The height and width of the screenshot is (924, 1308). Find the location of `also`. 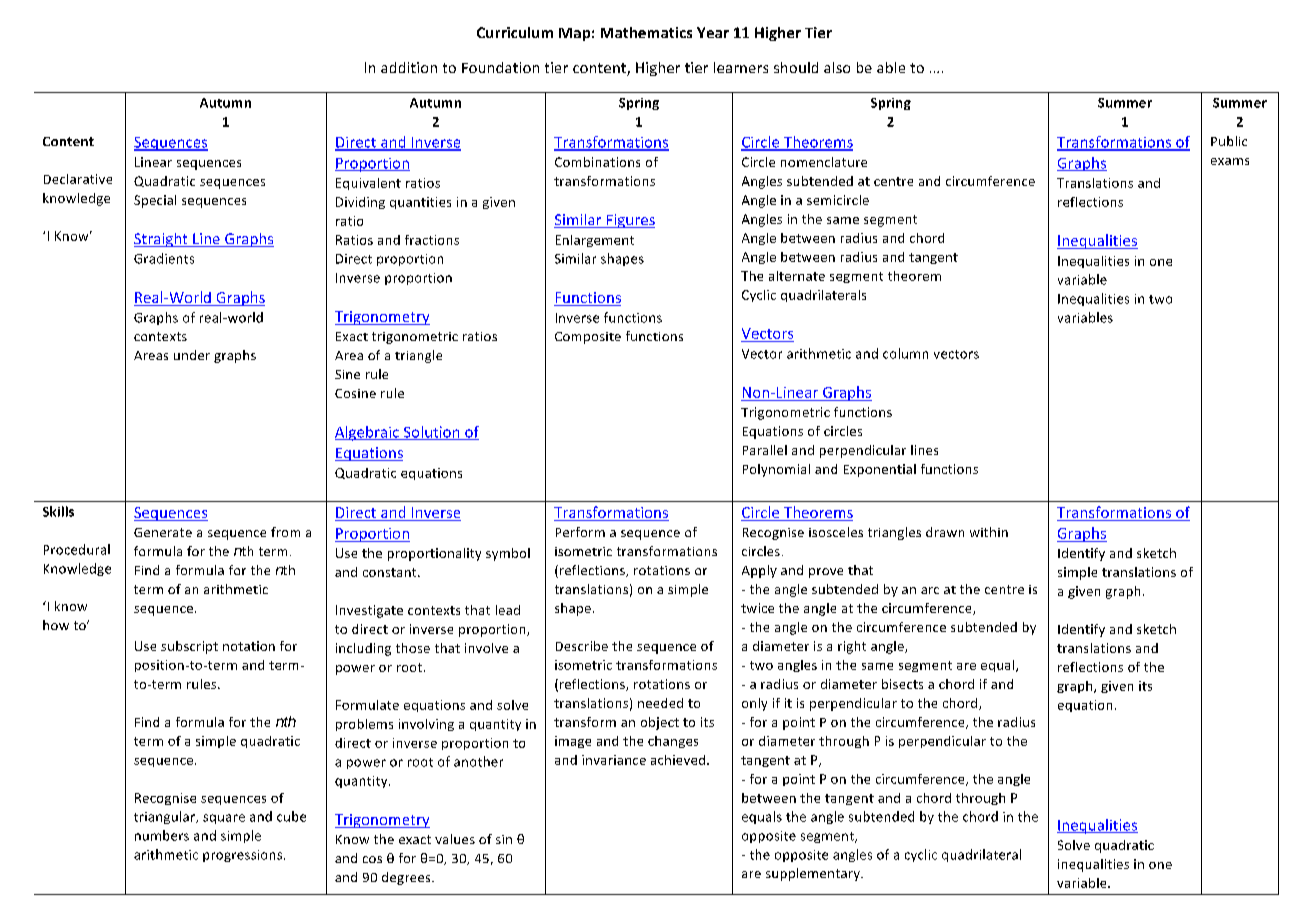

also is located at coordinates (837, 67).
